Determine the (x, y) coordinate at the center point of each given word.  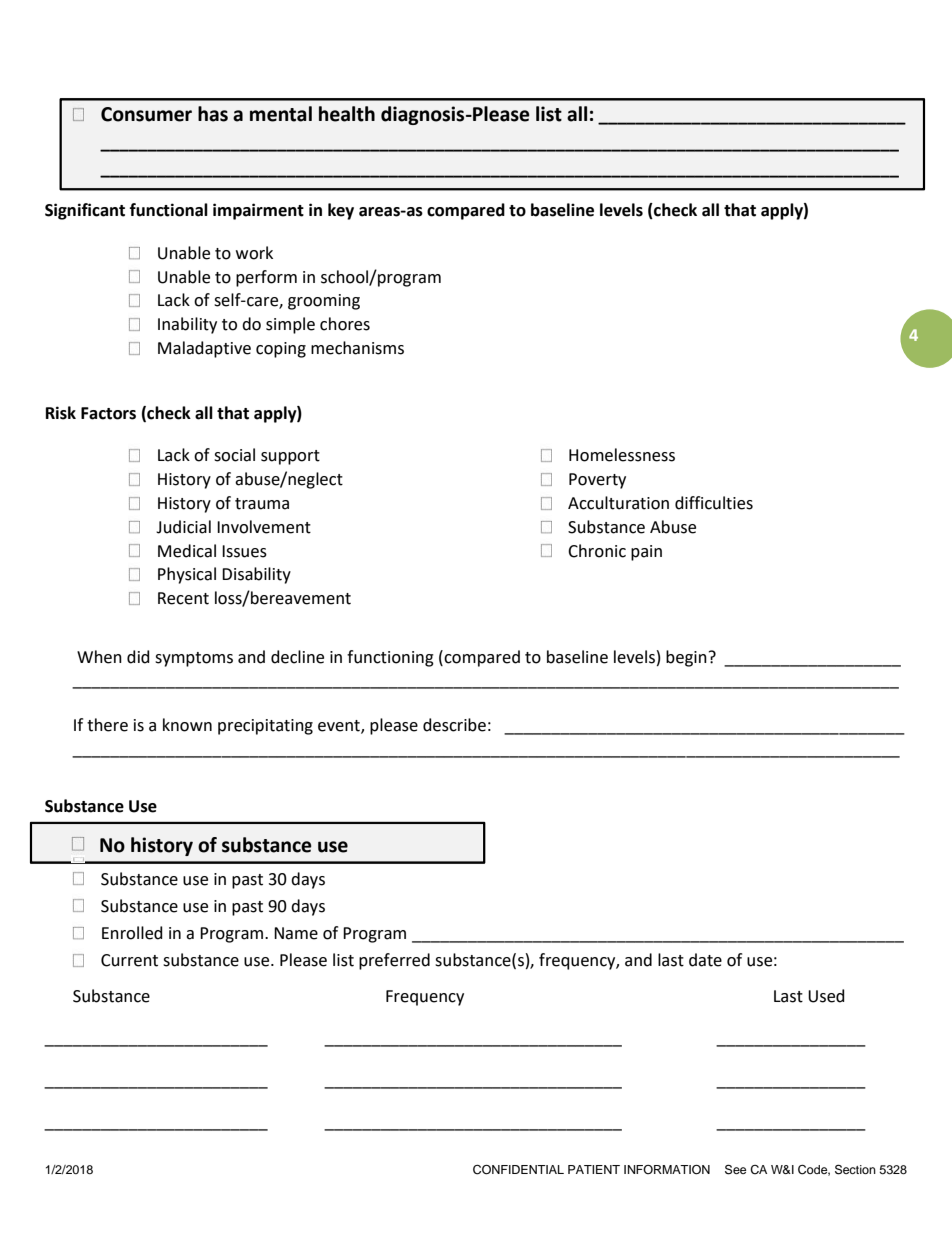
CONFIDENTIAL (518, 1170)
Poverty (597, 481)
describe (454, 725)
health (347, 114)
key (341, 211)
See (735, 1169)
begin (686, 658)
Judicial (183, 527)
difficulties (714, 503)
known (187, 725)
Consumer (146, 114)
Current (129, 960)
